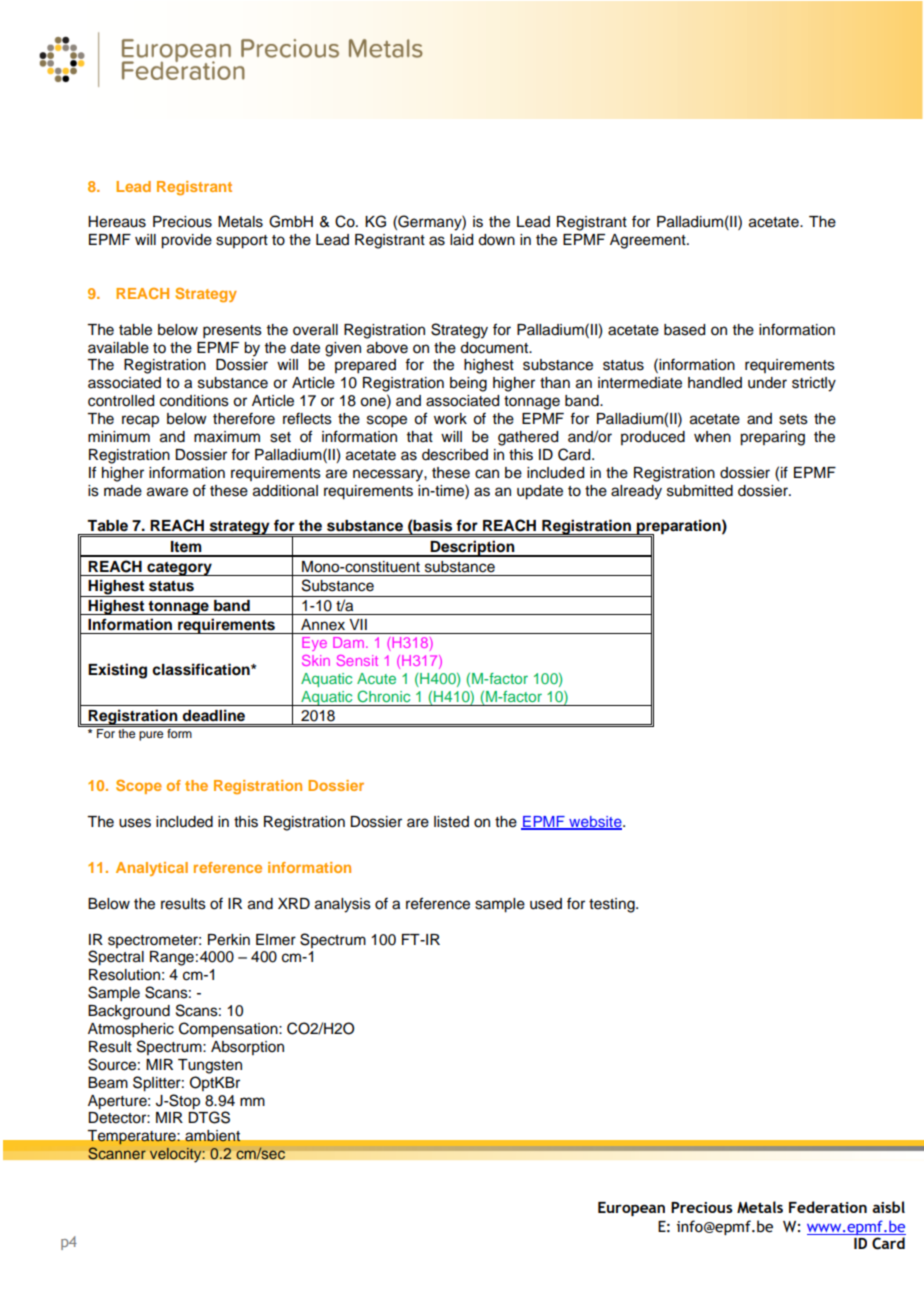 This screenshot has width=924, height=1308. What do you see at coordinates (213, 1136) in the screenshot?
I see `ambient` at bounding box center [213, 1136].
